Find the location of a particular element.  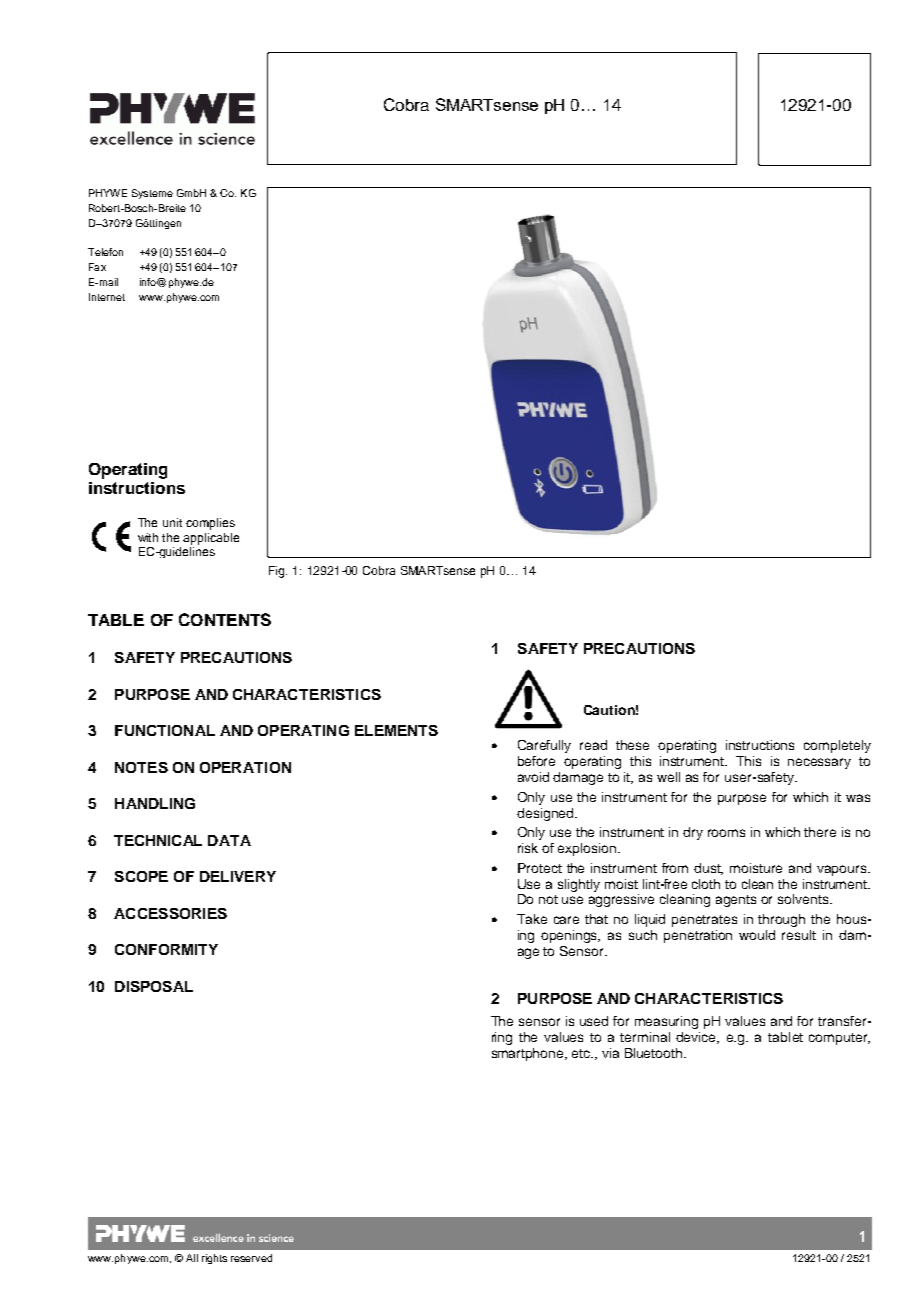

necessary is located at coordinates (819, 763).
